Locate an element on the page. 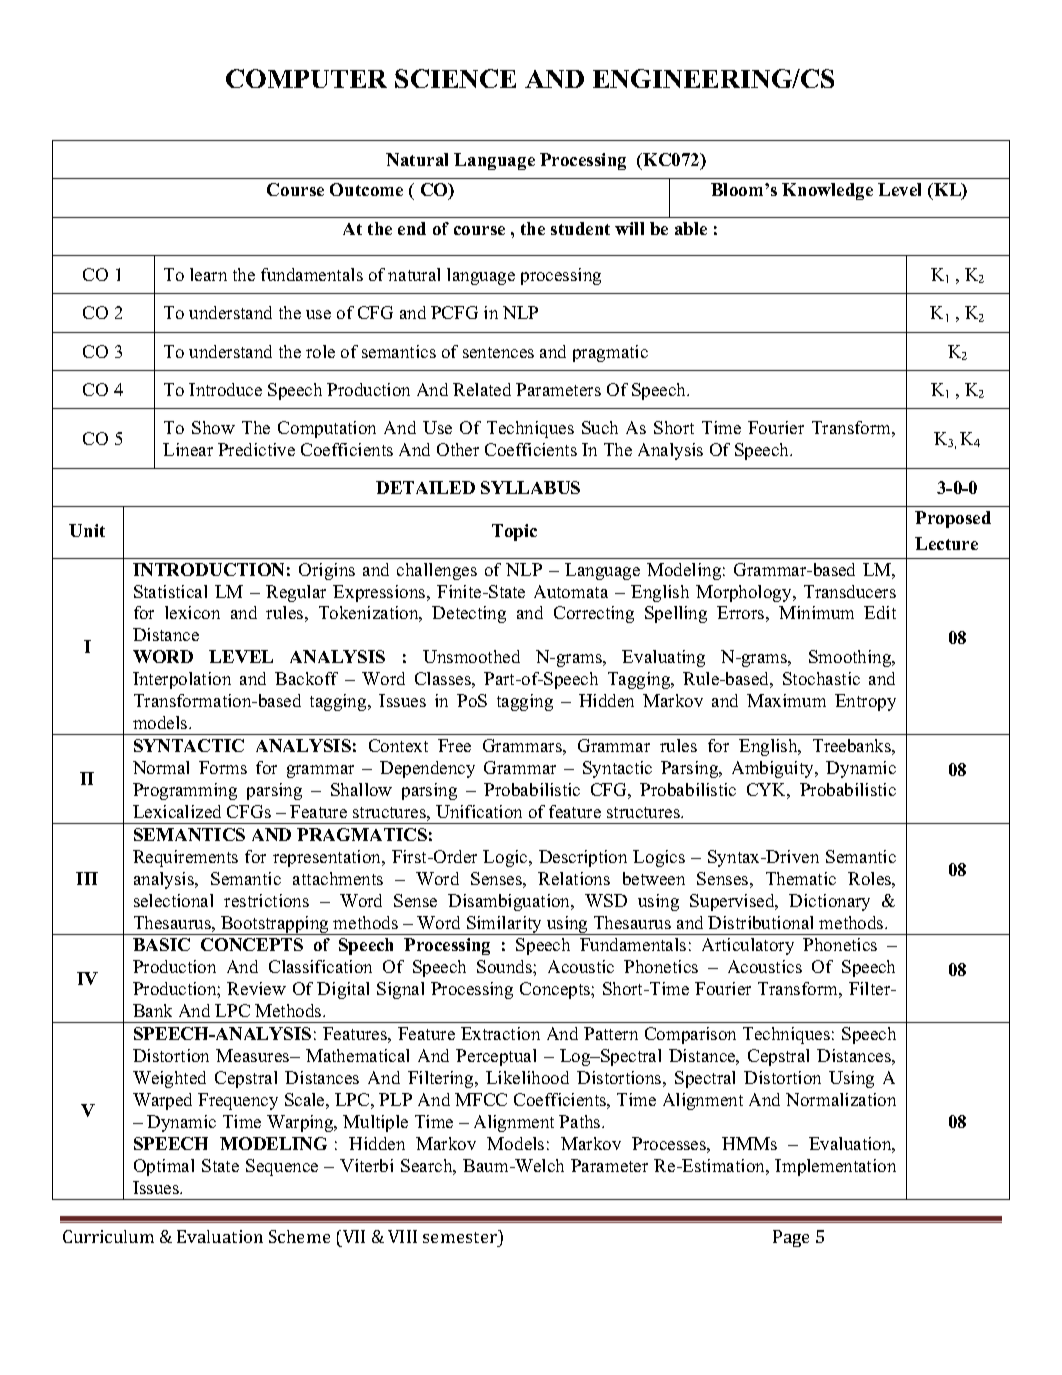 The width and height of the page is (1062, 1375). semester is located at coordinates (461, 1236).
